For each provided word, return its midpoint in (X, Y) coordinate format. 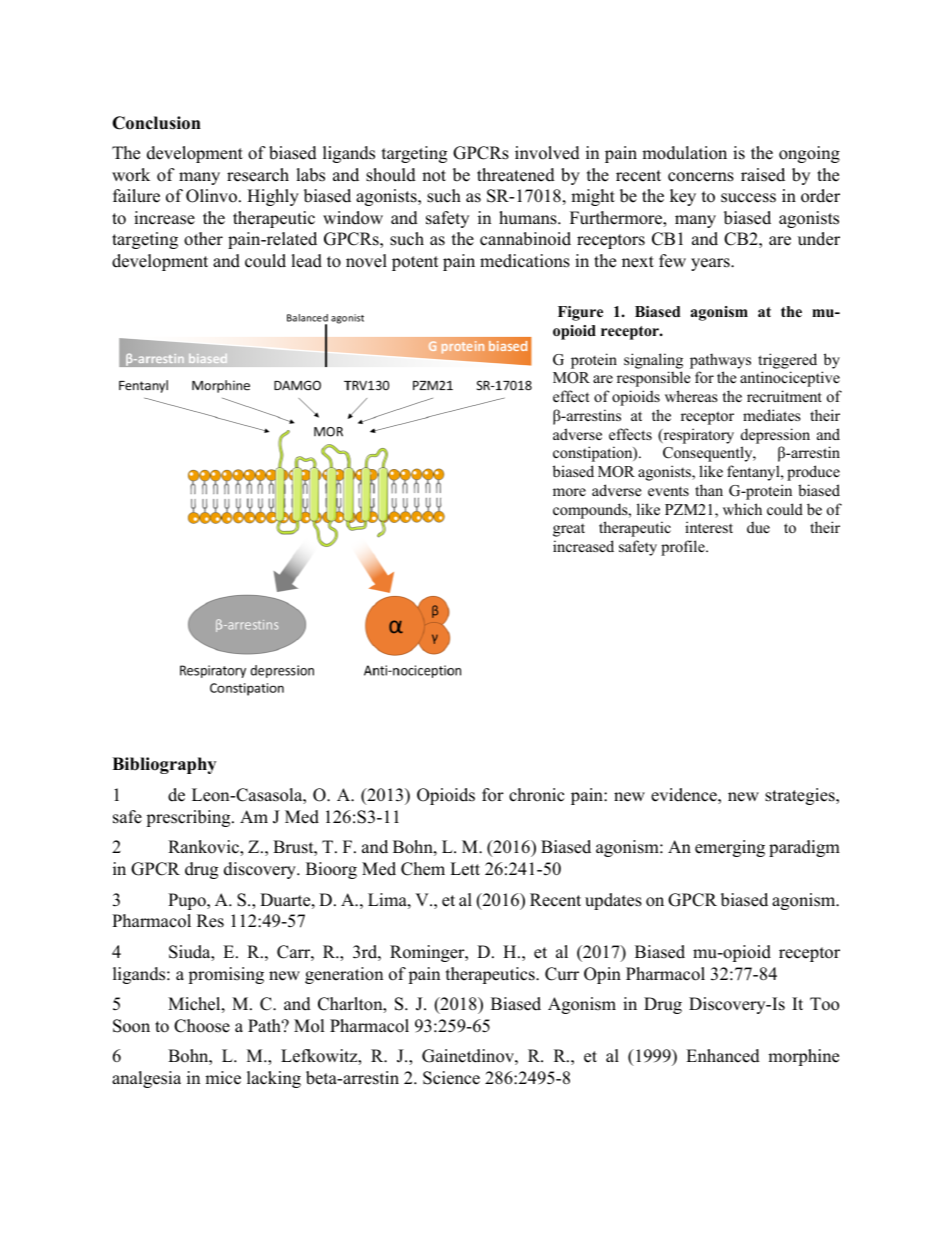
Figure (580, 313)
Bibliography (164, 765)
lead (306, 261)
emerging (730, 848)
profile (684, 548)
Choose (202, 1026)
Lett (465, 869)
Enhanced (723, 1056)
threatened (516, 175)
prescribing (189, 818)
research (258, 175)
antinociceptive (790, 379)
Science (451, 1078)
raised (763, 175)
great (569, 530)
